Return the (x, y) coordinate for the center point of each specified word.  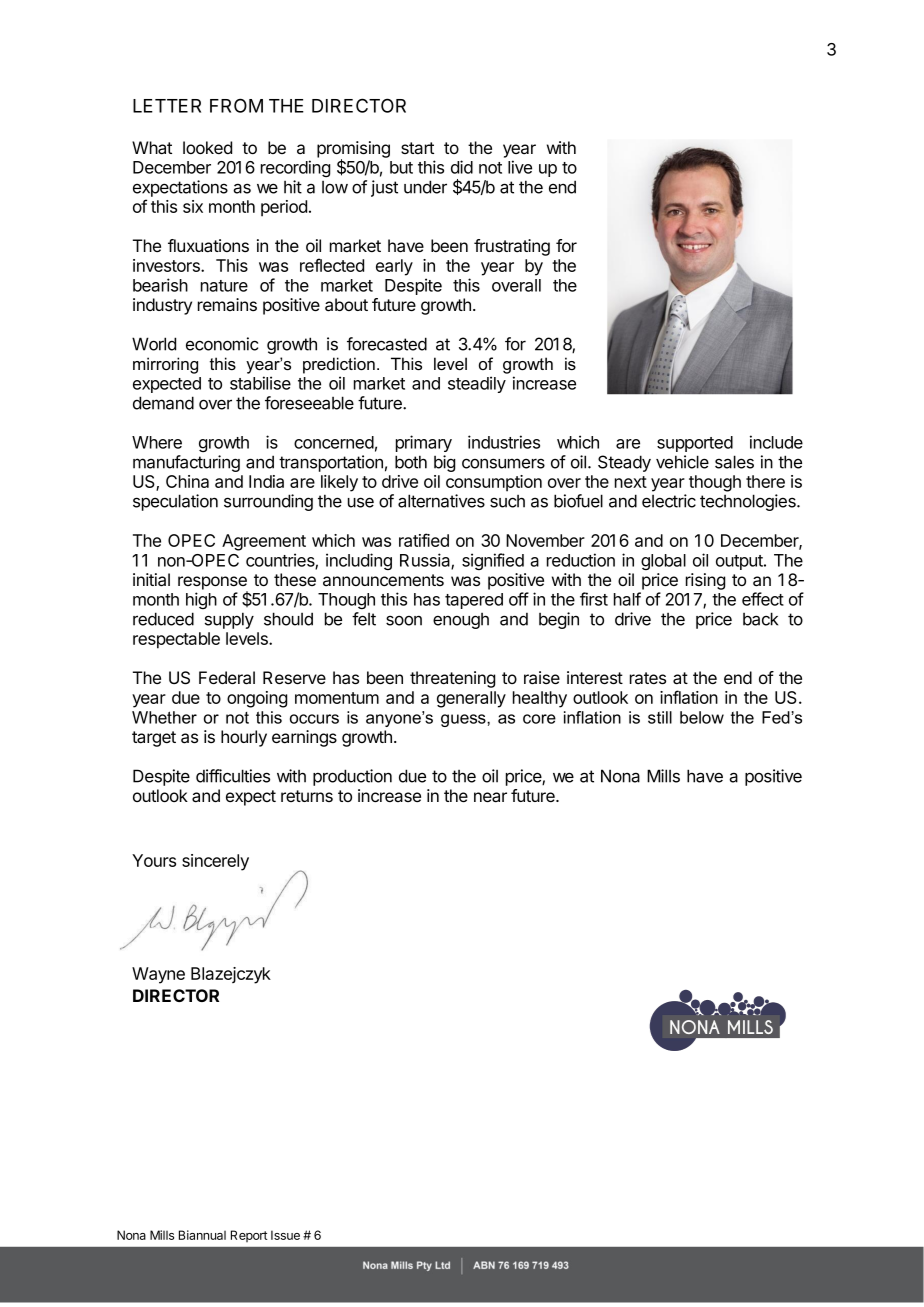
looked (207, 147)
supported (695, 444)
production (352, 777)
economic (222, 344)
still (660, 717)
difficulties (233, 776)
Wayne (158, 975)
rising (705, 581)
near (490, 797)
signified (493, 561)
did (462, 167)
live (520, 167)
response (213, 584)
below (702, 717)
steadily (477, 384)
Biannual (202, 1235)
